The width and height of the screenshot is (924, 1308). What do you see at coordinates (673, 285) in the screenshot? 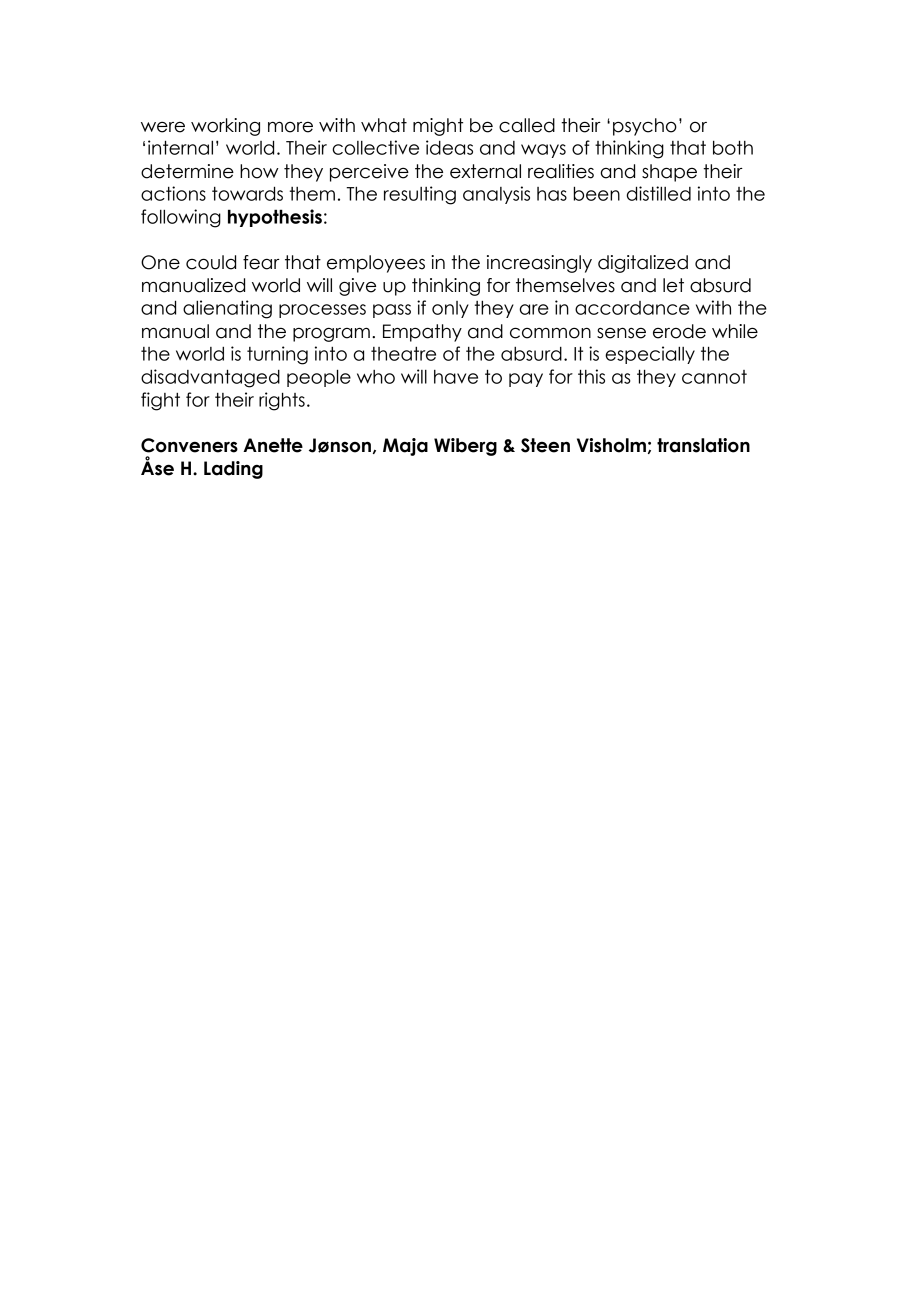
I see `let` at bounding box center [673, 285].
